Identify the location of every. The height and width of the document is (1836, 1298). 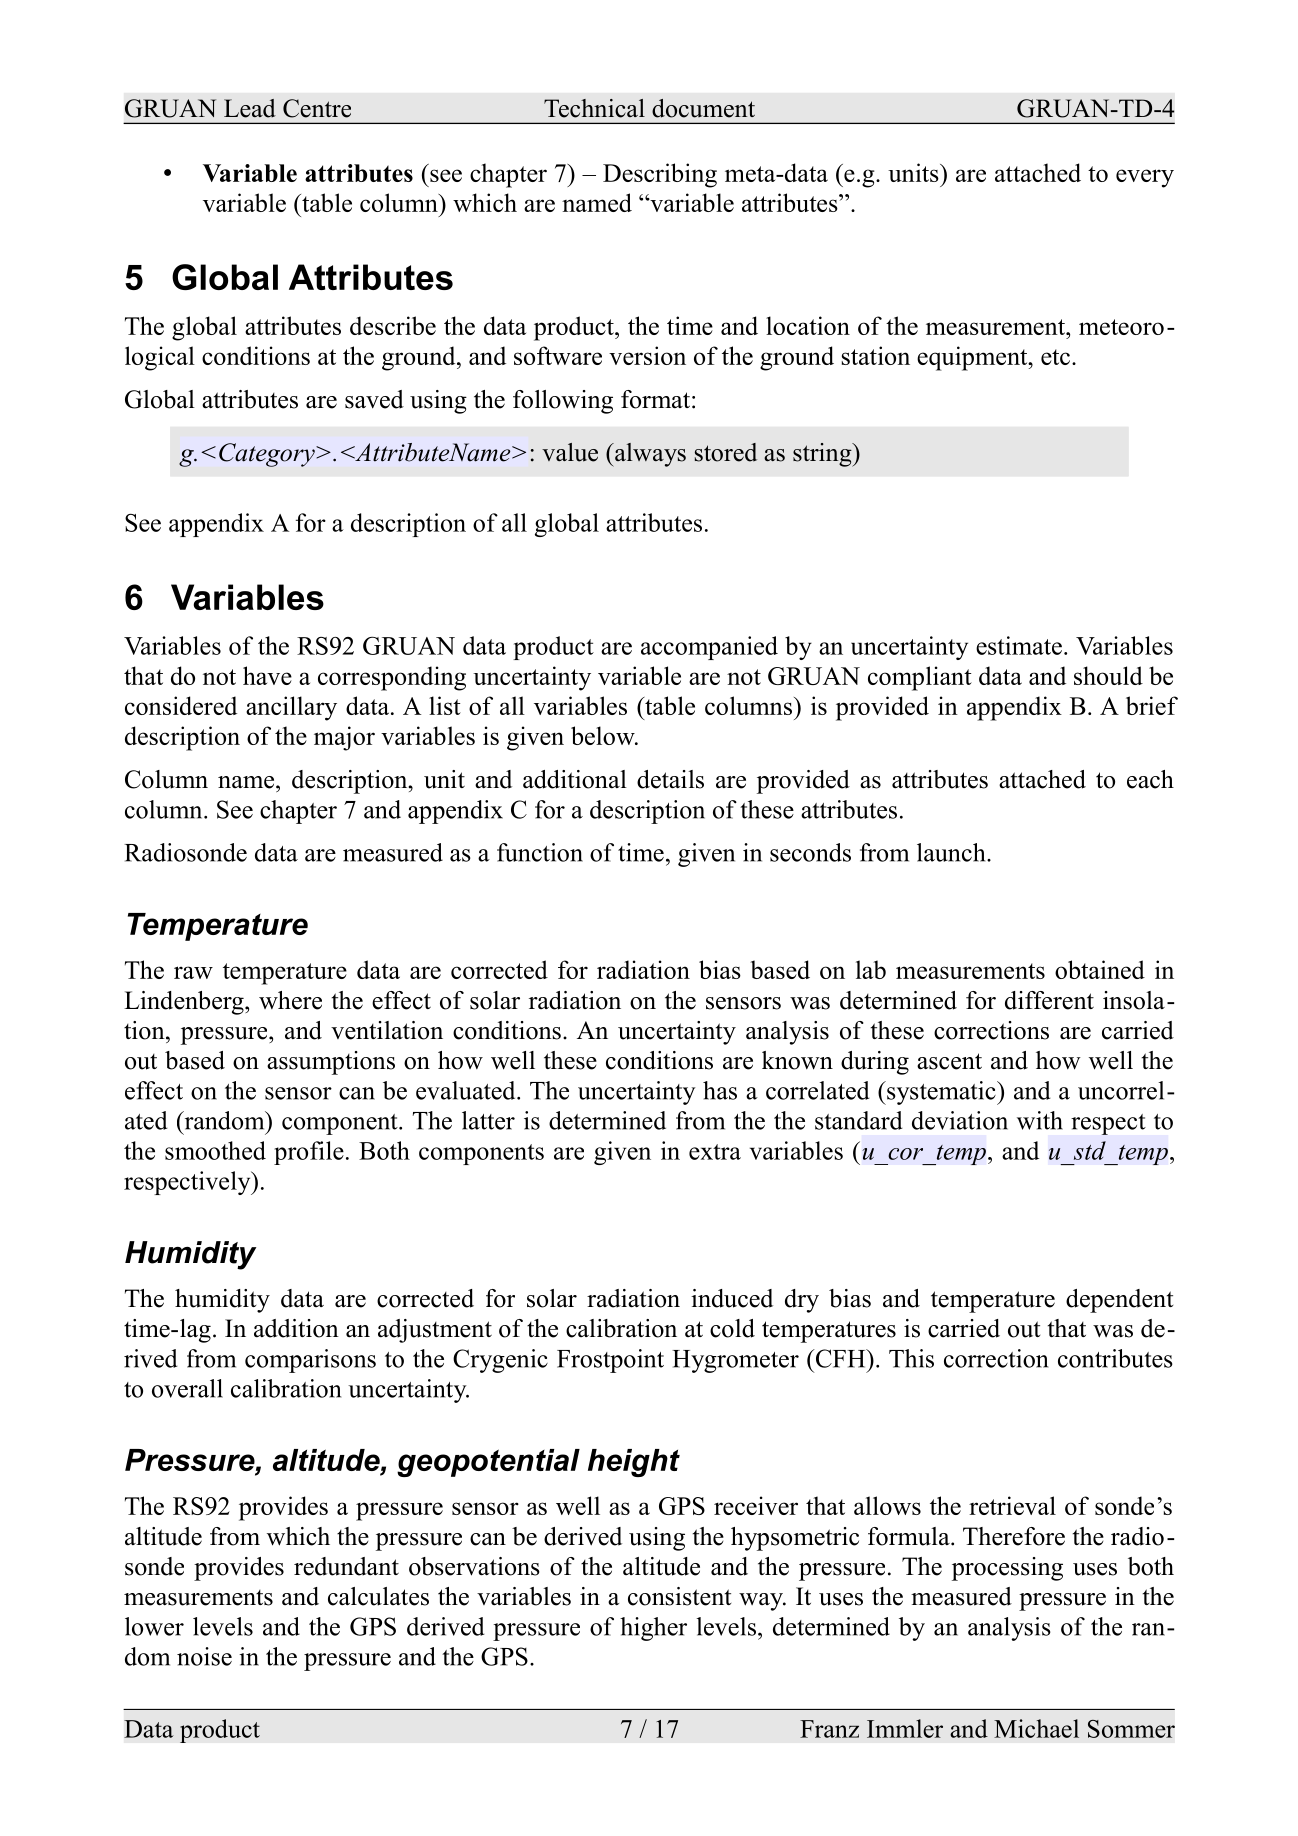
(1145, 178).
